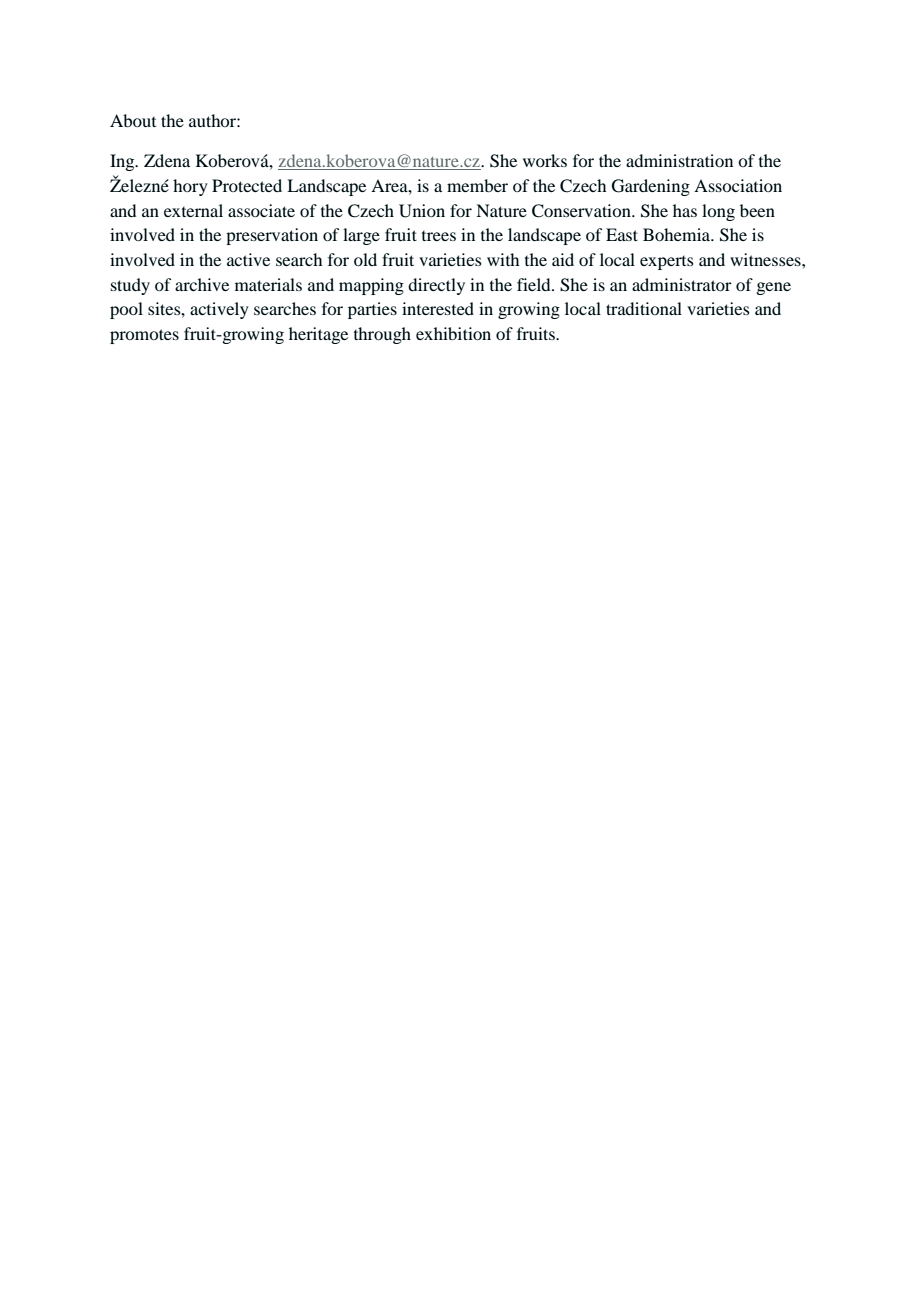 The width and height of the screenshot is (924, 1308). Describe the element at coordinates (247, 185) in the screenshot. I see `Protected` at that location.
